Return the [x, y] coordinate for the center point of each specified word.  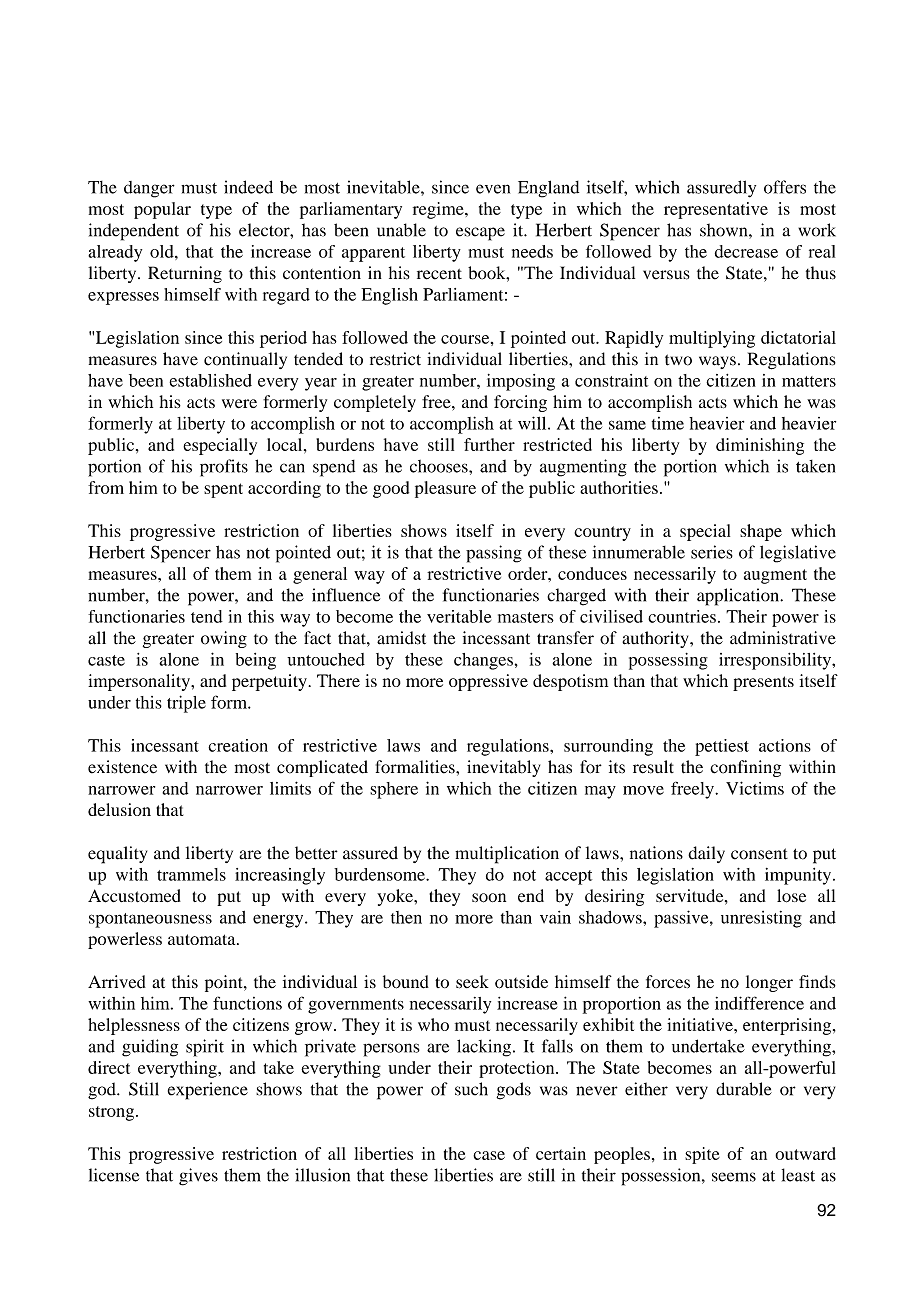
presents [763, 683]
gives [198, 1177]
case [489, 1155]
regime [439, 210]
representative [716, 210]
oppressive [488, 682]
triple [186, 704]
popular [162, 210]
